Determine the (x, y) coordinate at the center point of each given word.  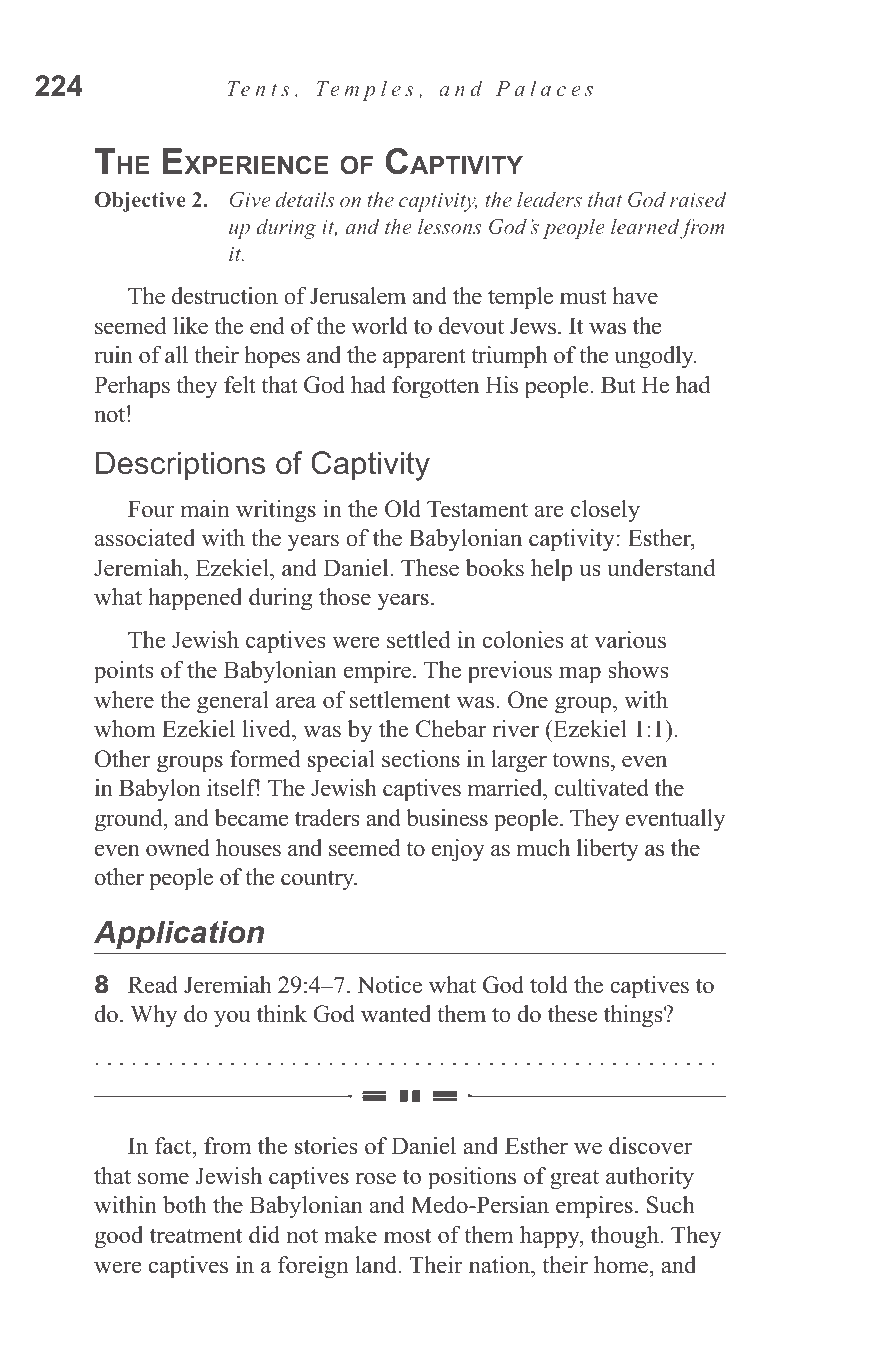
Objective (140, 202)
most (407, 1236)
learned (645, 226)
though (625, 1237)
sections (421, 759)
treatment (196, 1236)
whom (125, 729)
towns (582, 760)
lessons (449, 226)
